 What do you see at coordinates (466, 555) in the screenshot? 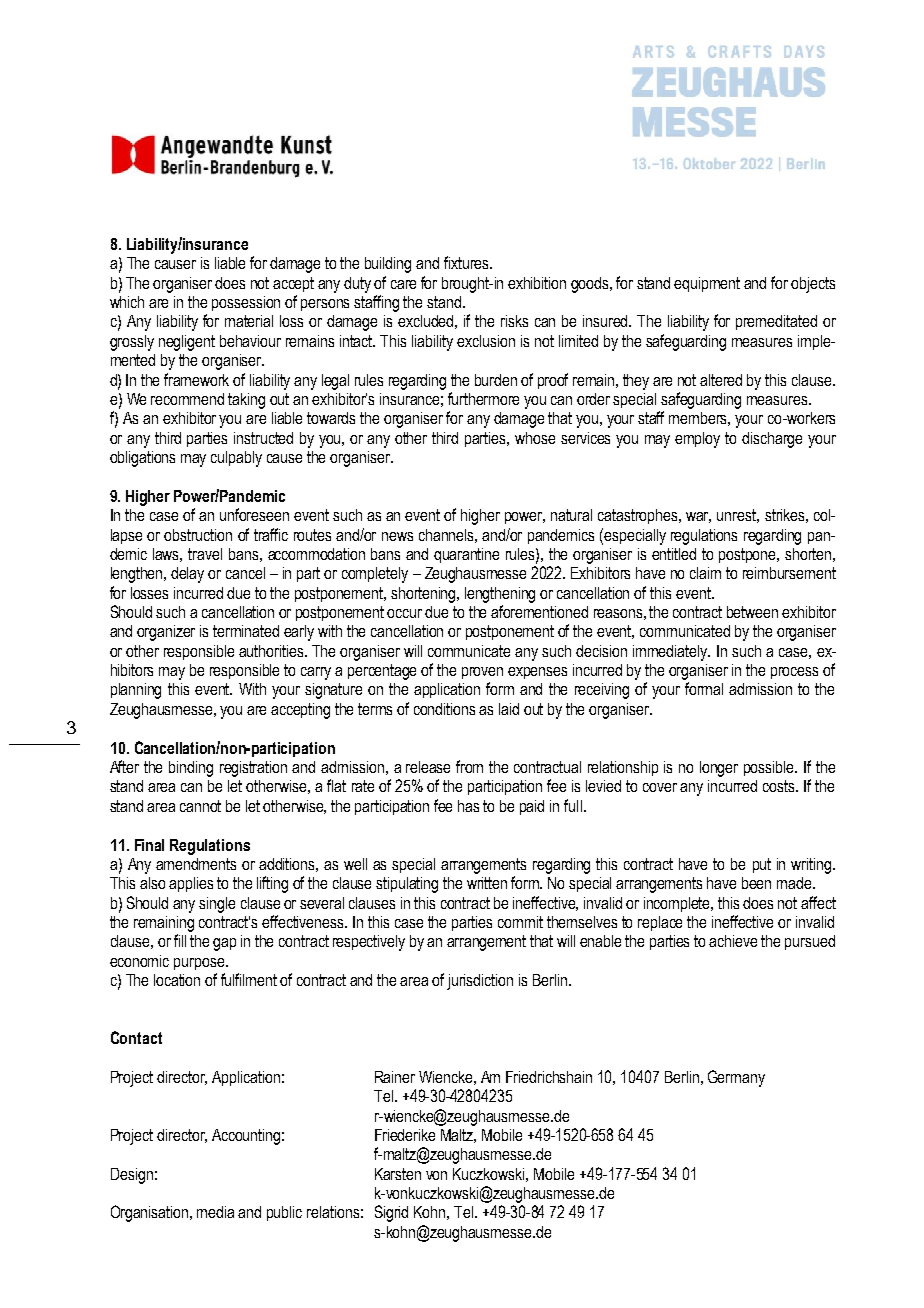
I see `quarantine` at bounding box center [466, 555].
